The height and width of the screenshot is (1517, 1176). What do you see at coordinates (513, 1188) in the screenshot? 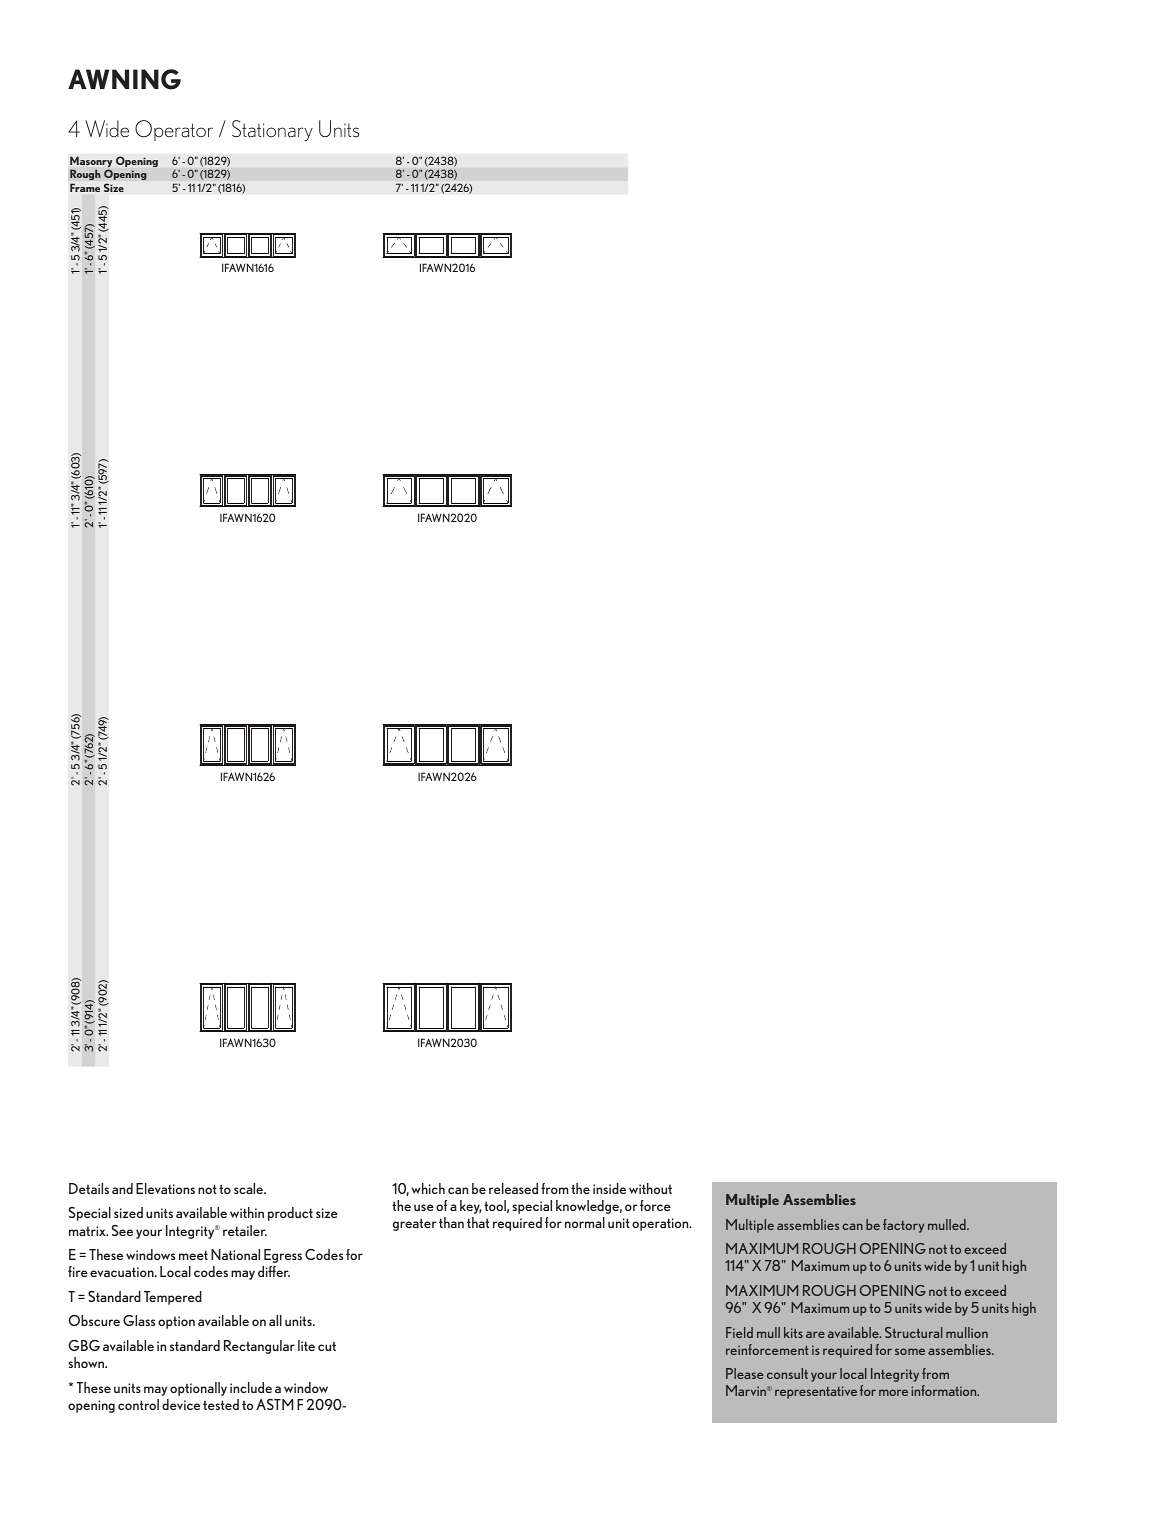
I see `released` at bounding box center [513, 1188].
